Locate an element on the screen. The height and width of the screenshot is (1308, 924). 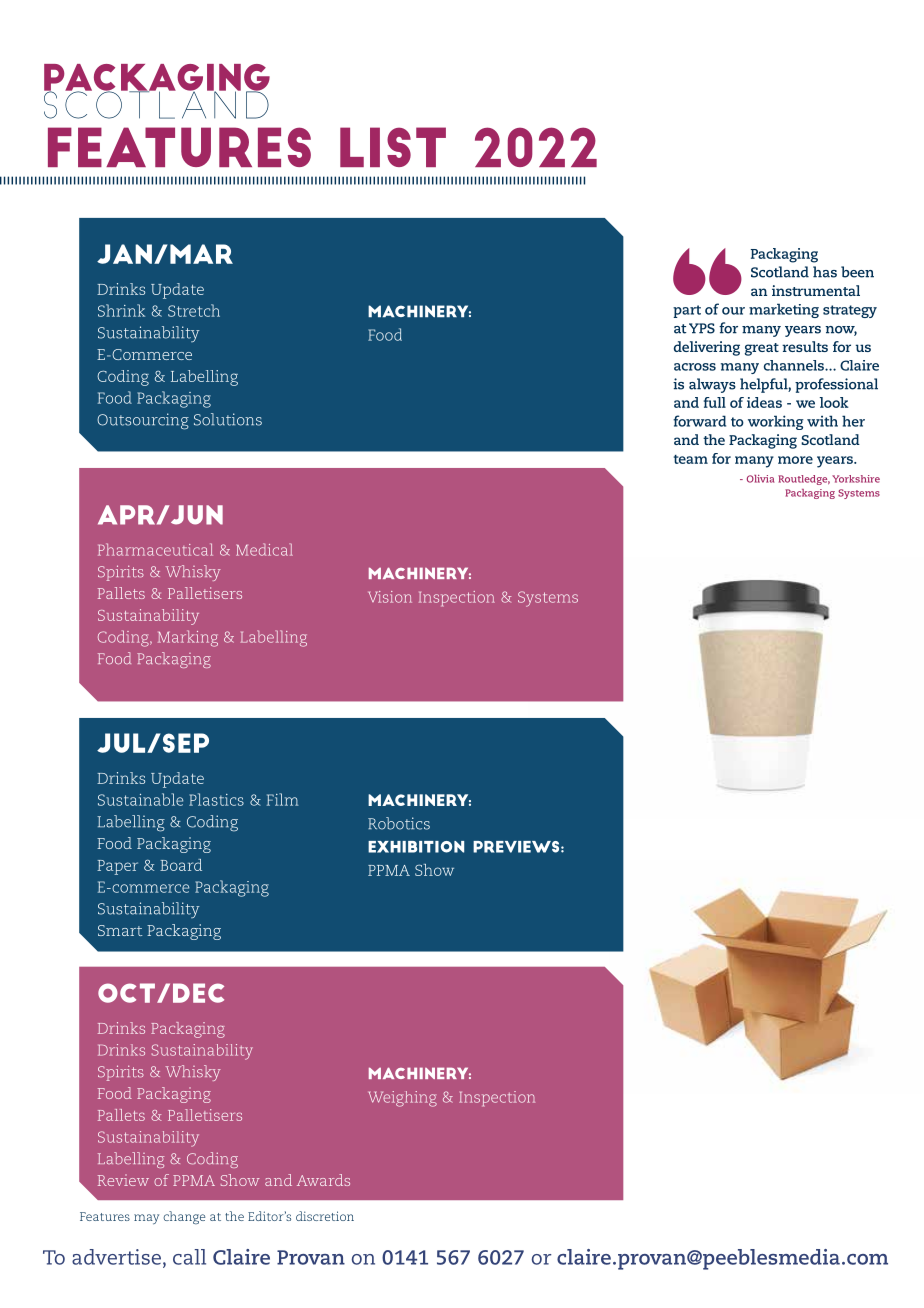
Olivia is located at coordinates (760, 479).
